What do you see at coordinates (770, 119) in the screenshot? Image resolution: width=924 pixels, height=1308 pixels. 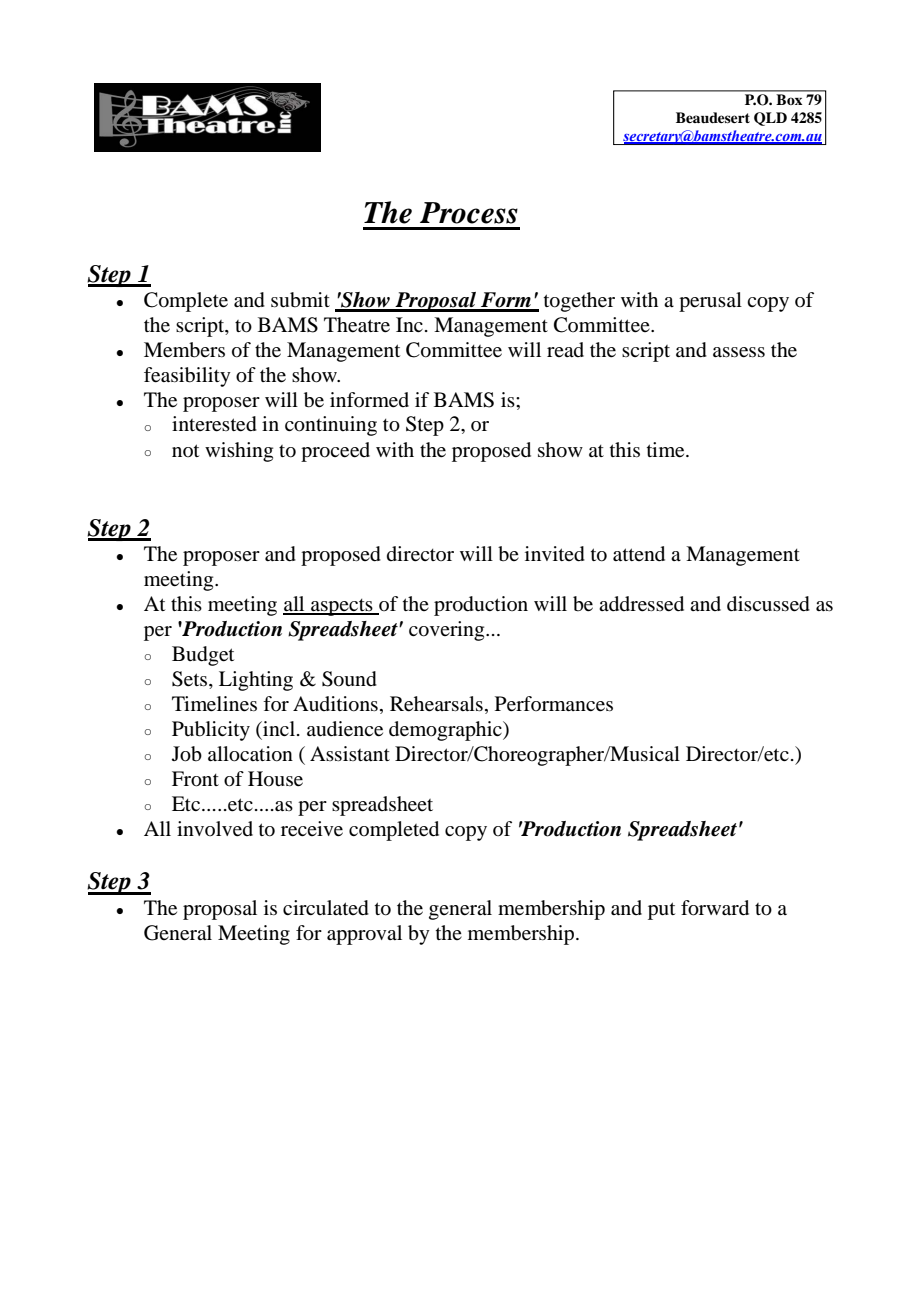 I see `QLD` at bounding box center [770, 119].
